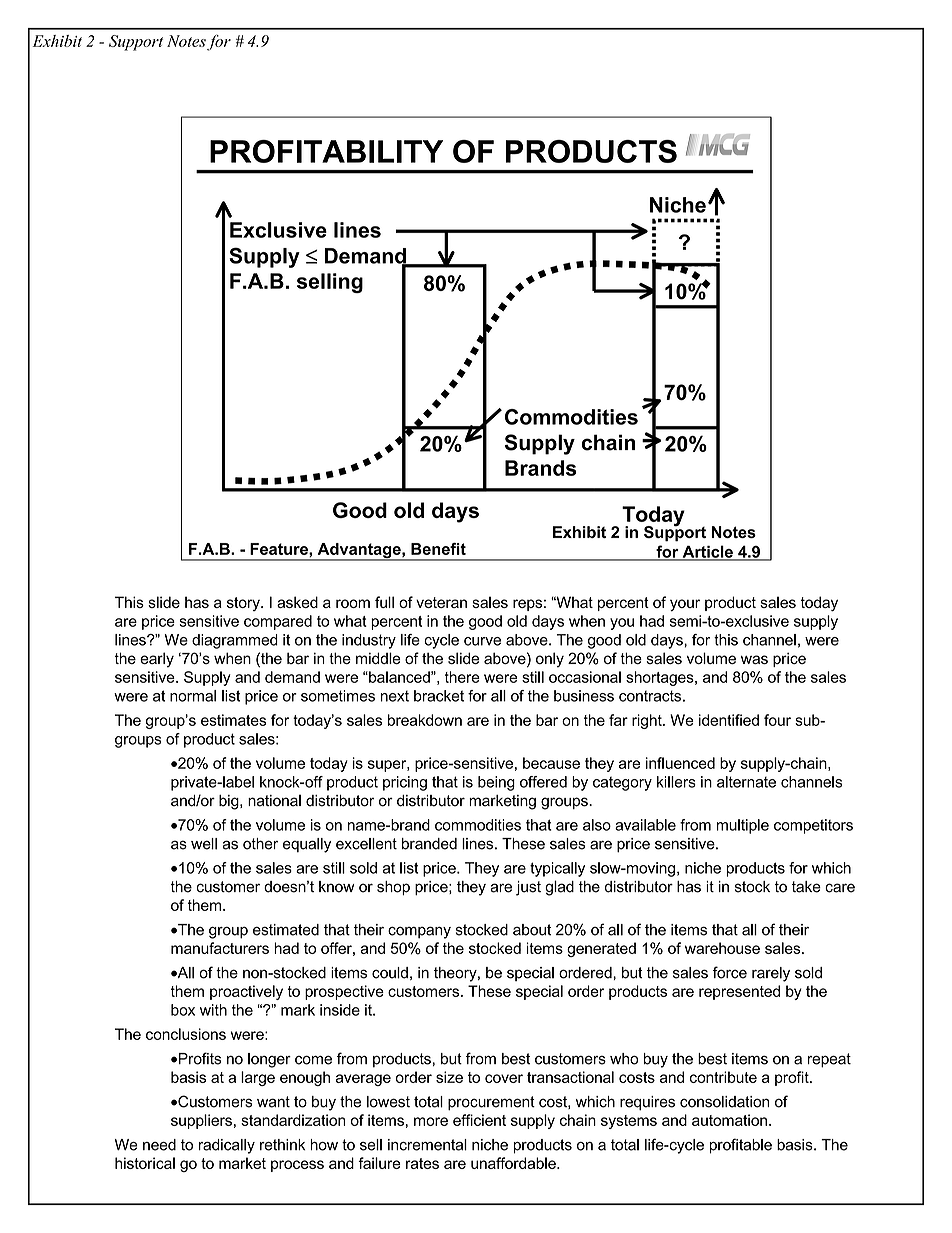 This document has width=952, height=1233. Describe the element at coordinates (227, 1146) in the document. I see `radically` at that location.
